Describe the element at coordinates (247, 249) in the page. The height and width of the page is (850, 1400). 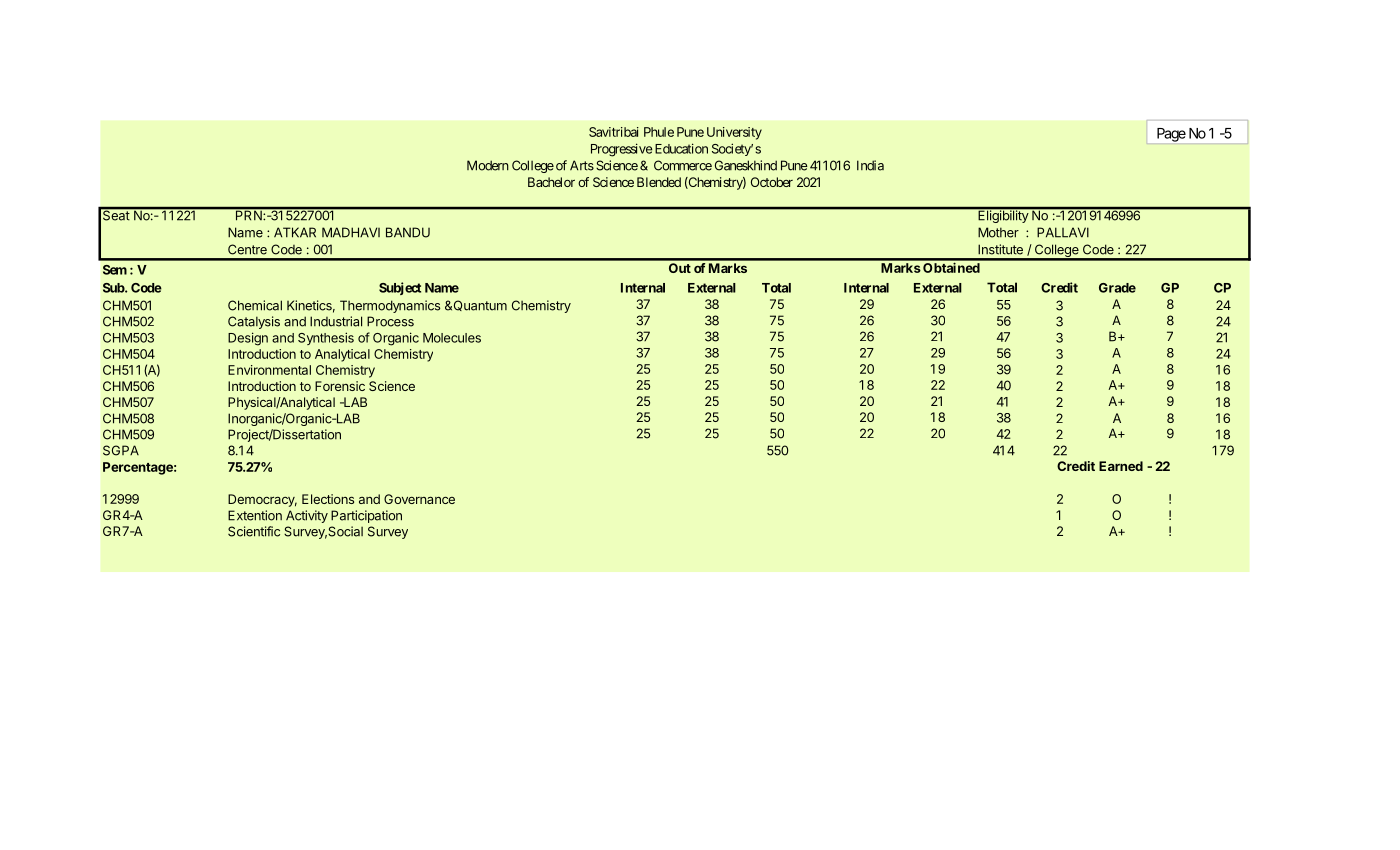
I see `Centre` at that location.
